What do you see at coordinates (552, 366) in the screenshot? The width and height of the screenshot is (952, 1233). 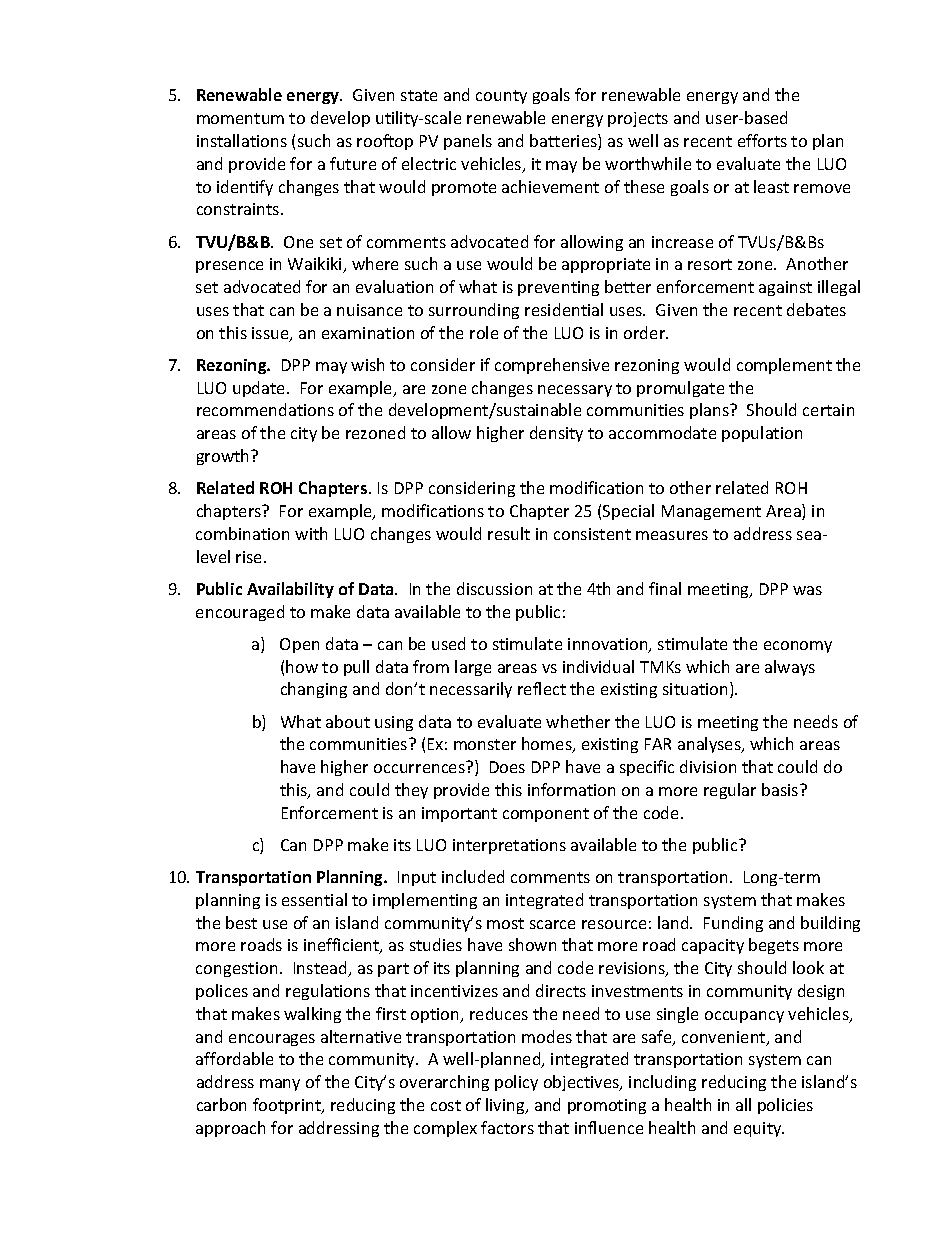 I see `comprehensive` at bounding box center [552, 366].
